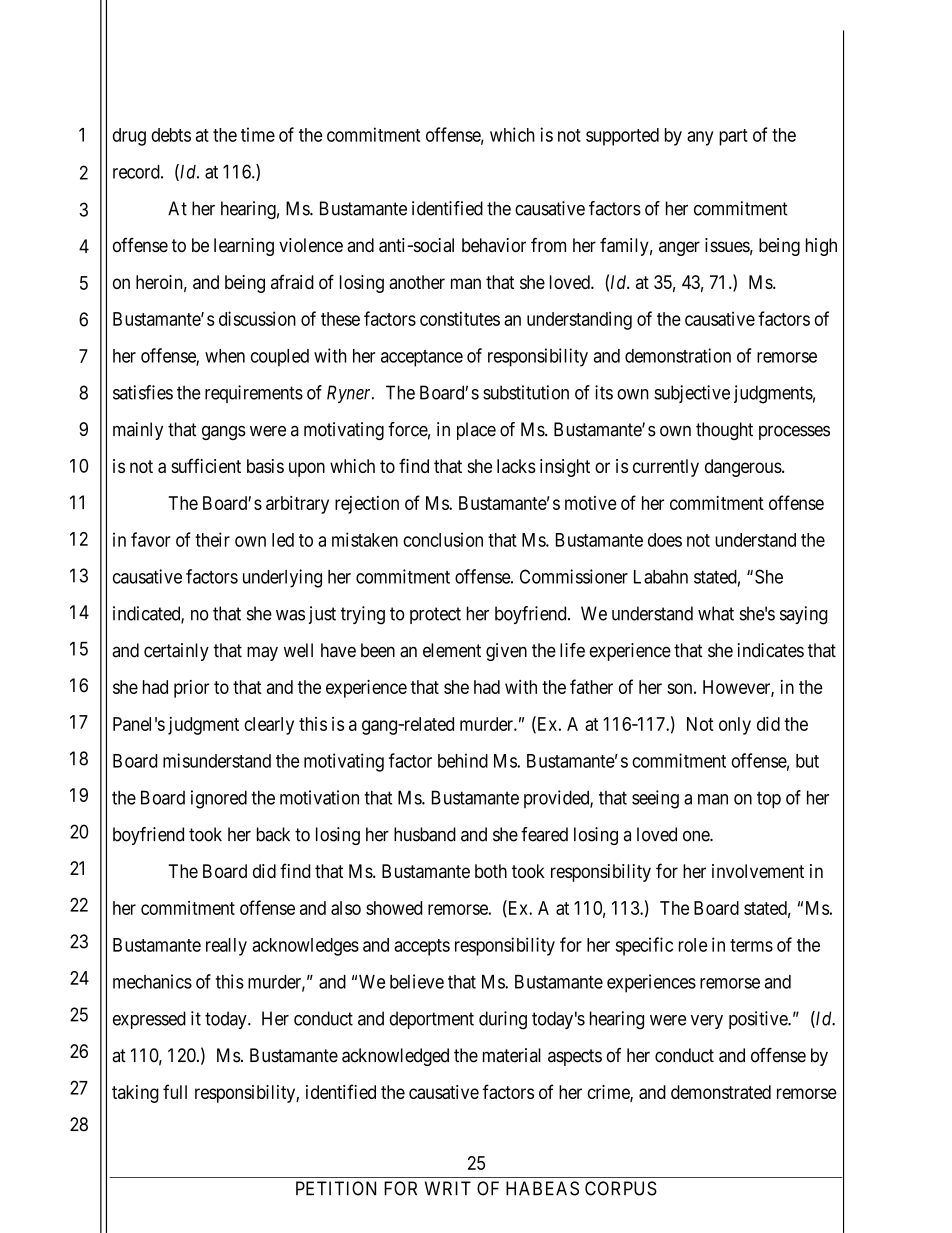  Describe the element at coordinates (692, 394) in the image. I see `subjective` at that location.
